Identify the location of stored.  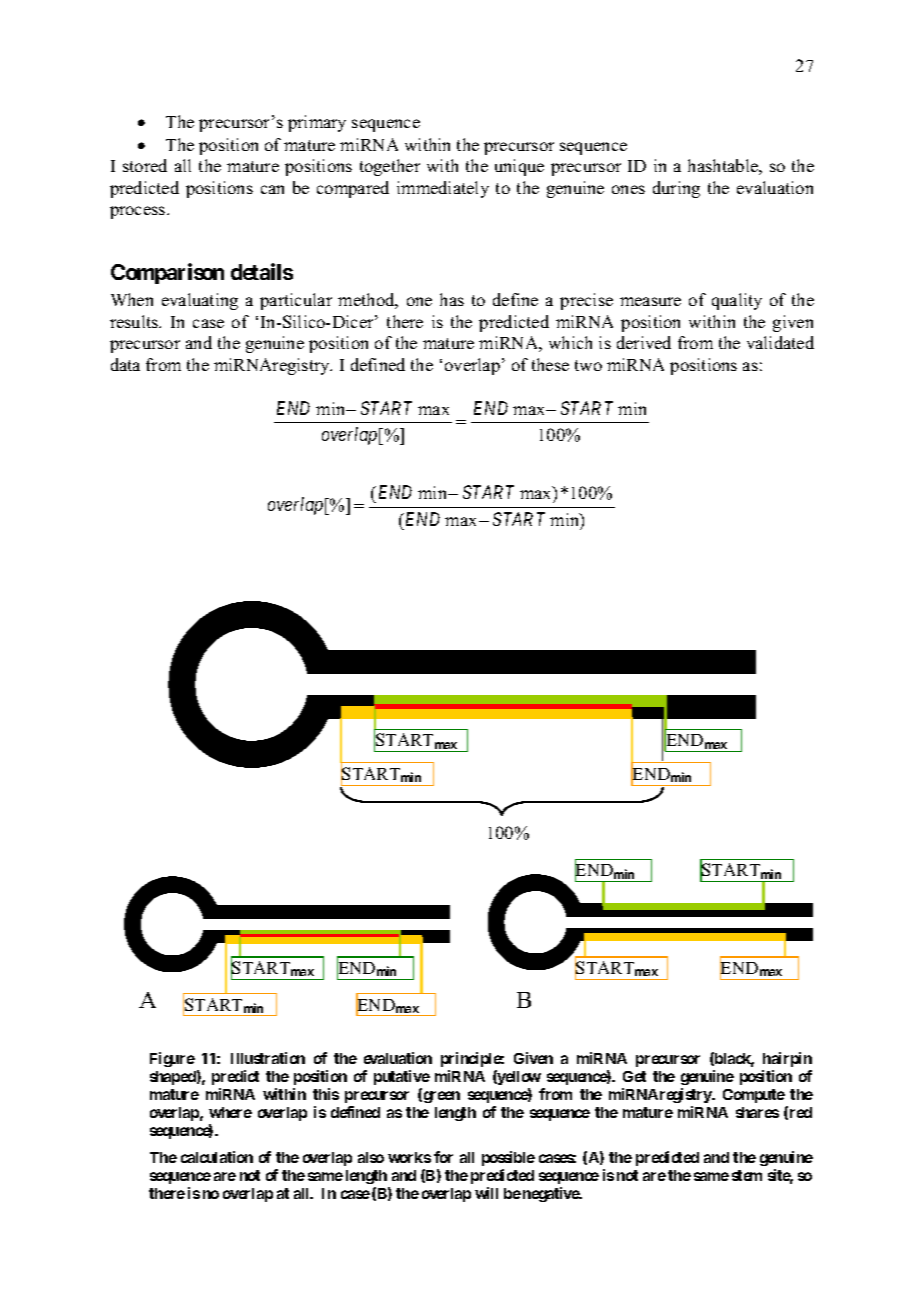
(145, 165).
